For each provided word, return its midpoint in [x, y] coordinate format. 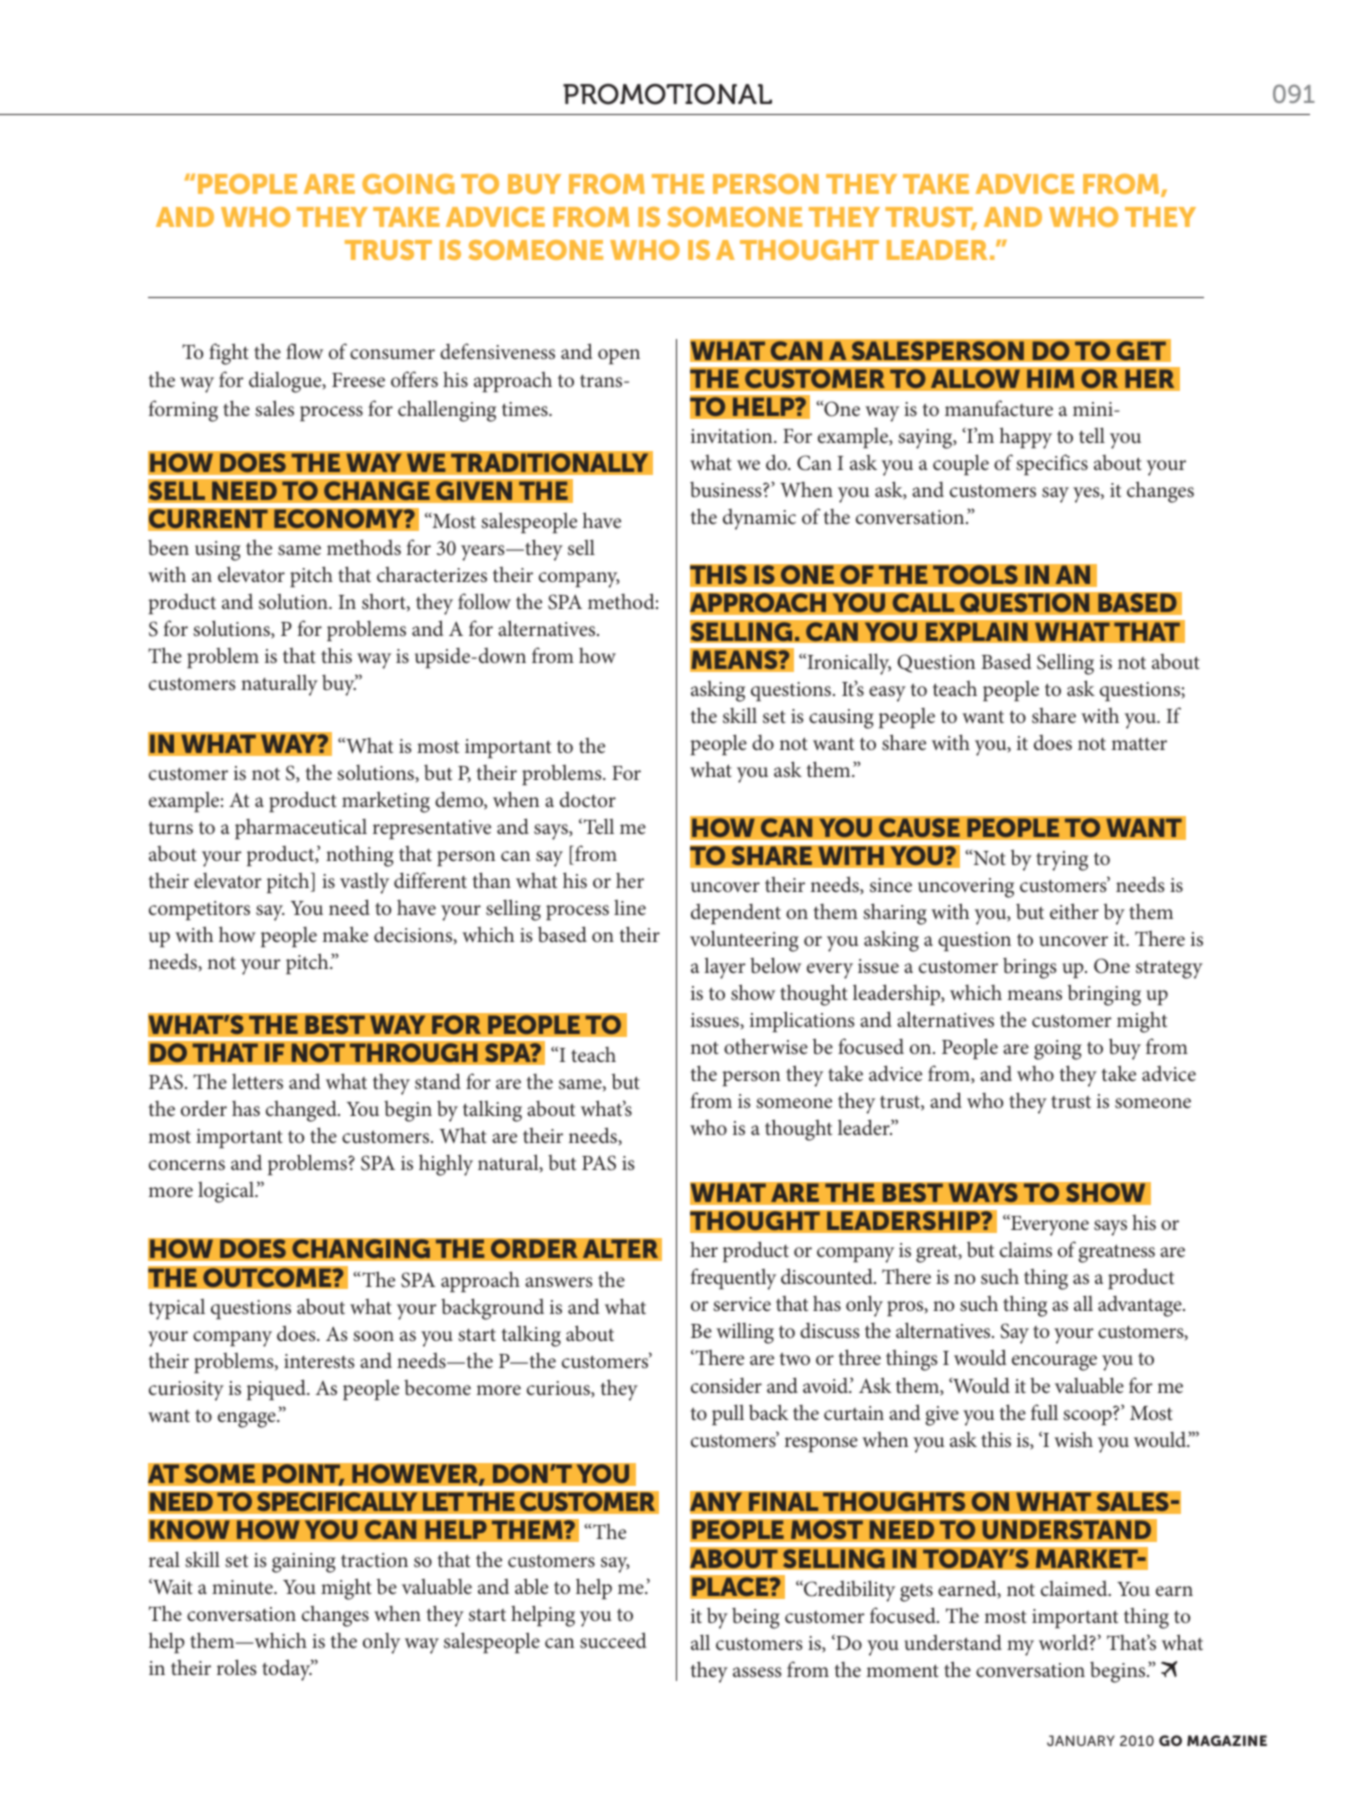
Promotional [667, 94]
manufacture [999, 408]
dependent [736, 913]
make [345, 934]
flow [304, 351]
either [1074, 911]
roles [237, 1667]
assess [757, 1672]
